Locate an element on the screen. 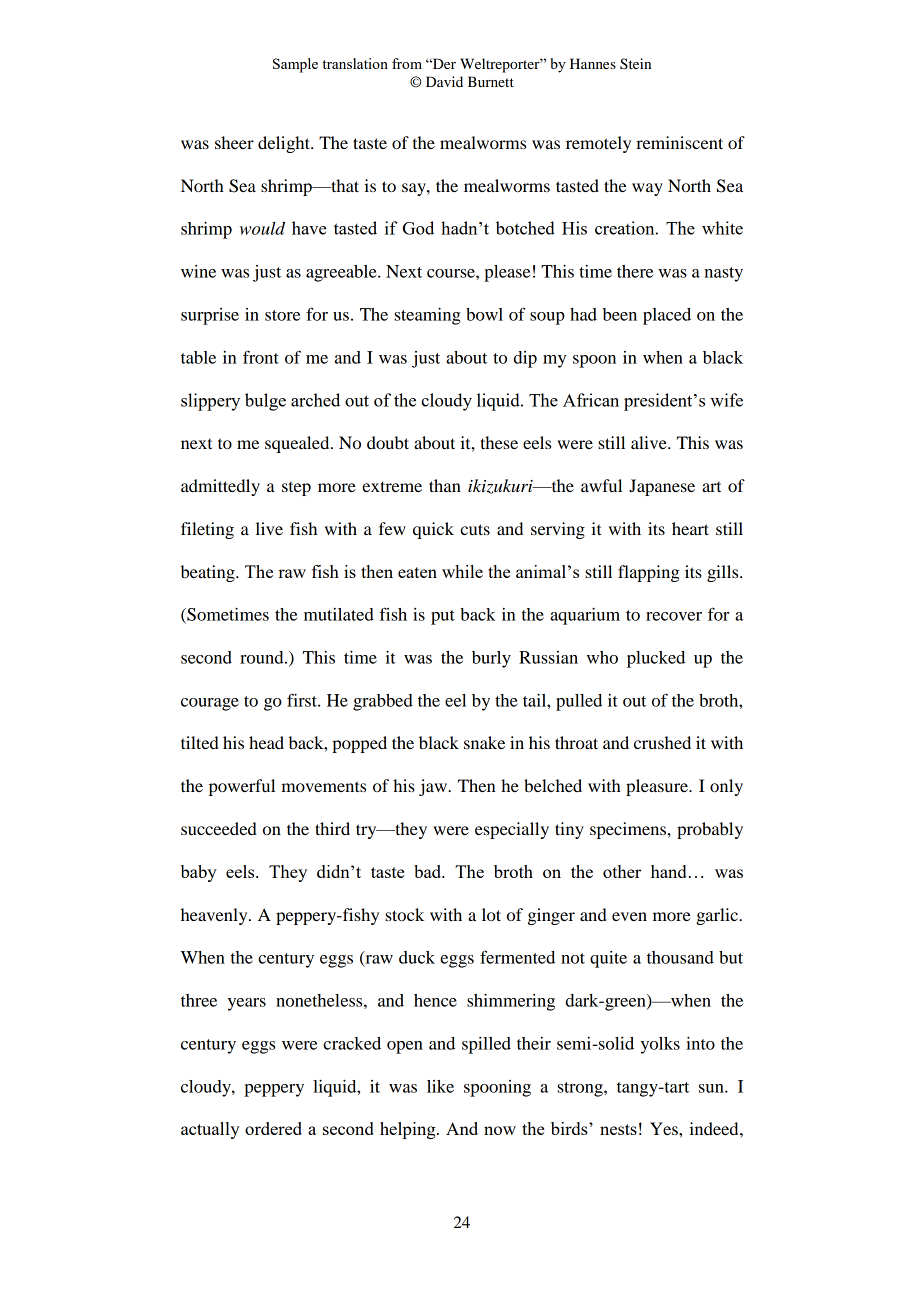  heavenly is located at coordinates (215, 916).
